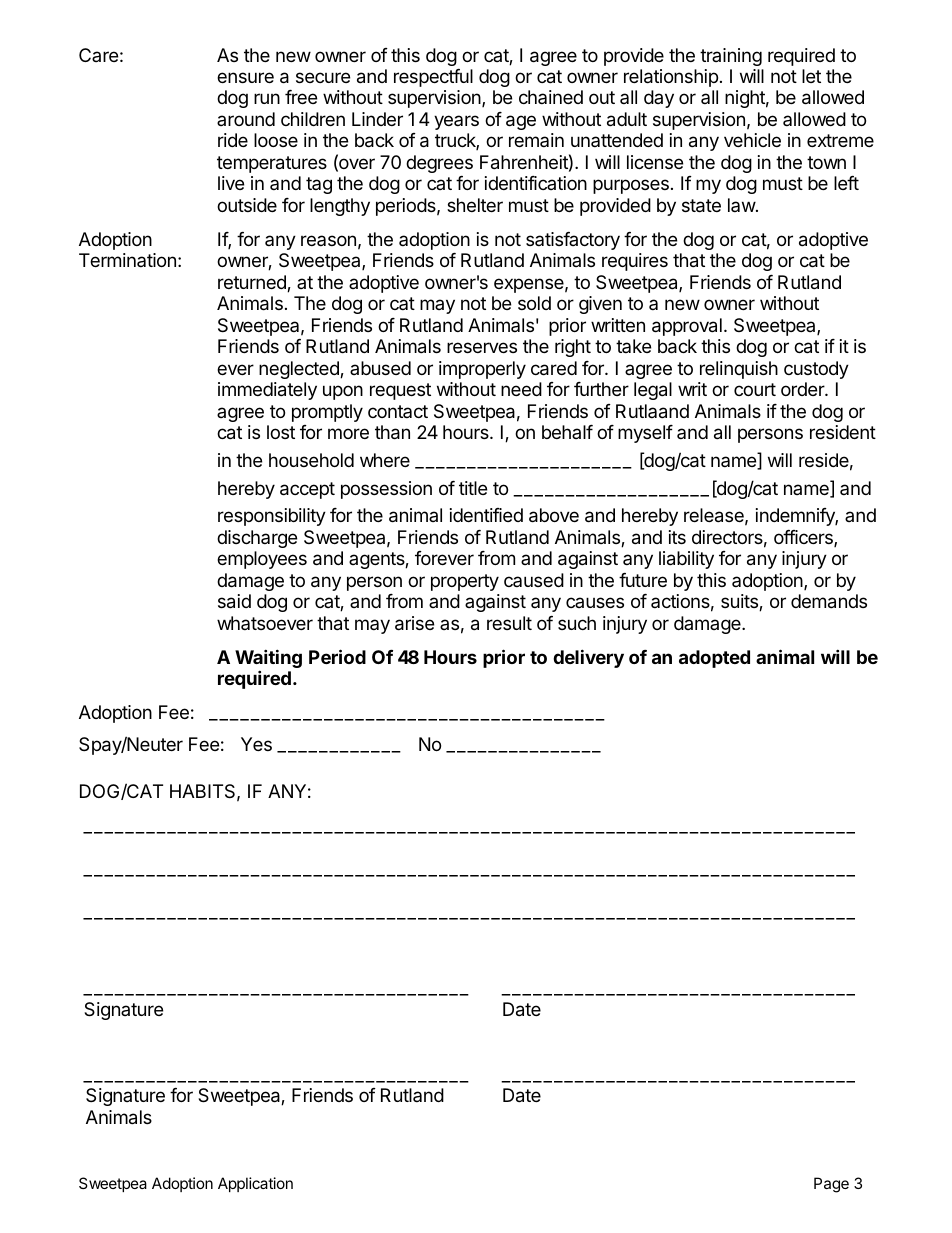 This document has width=952, height=1233. Describe the element at coordinates (714, 659) in the document. I see `adopted` at that location.
